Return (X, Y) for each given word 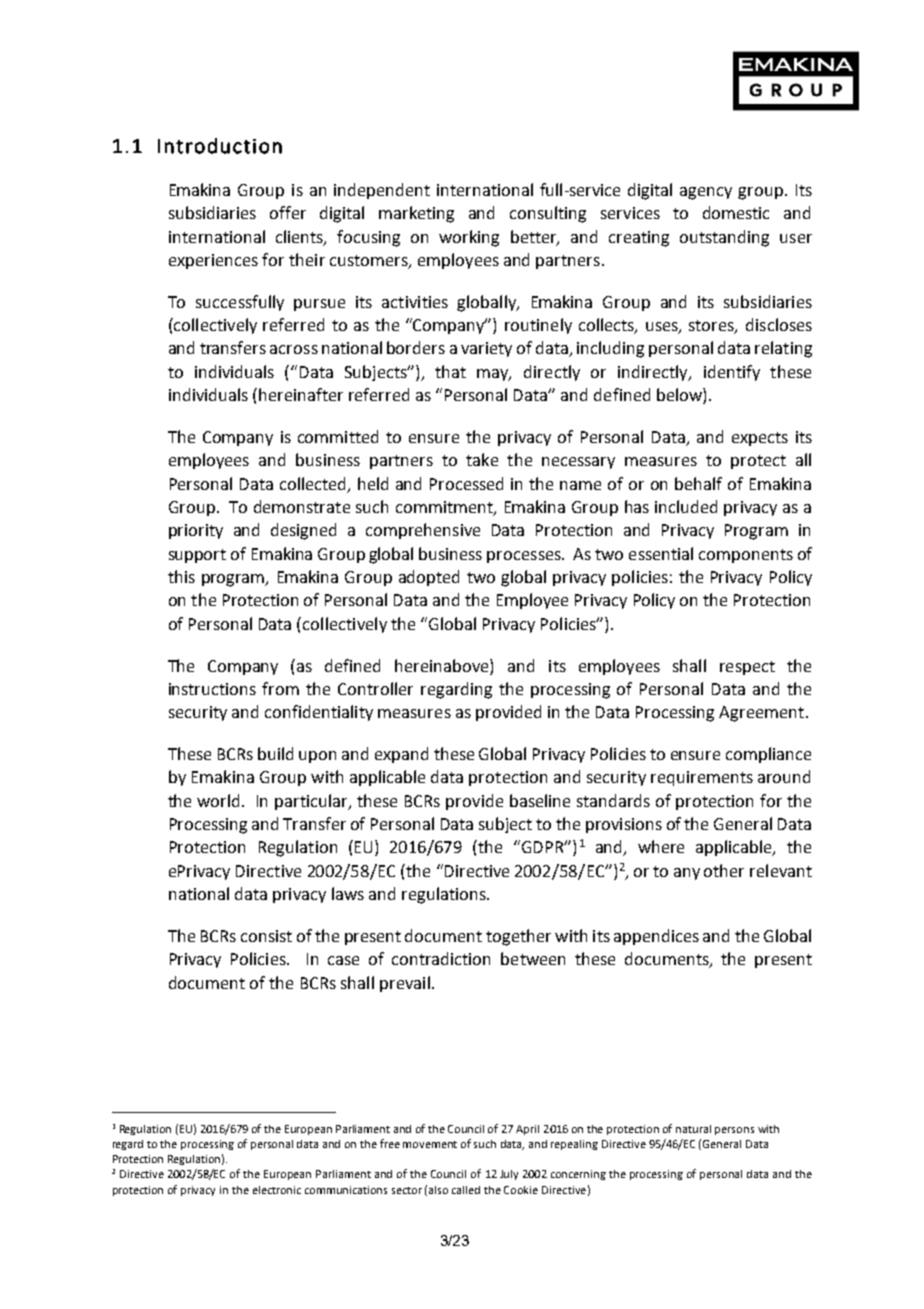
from (280, 688)
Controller (375, 688)
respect (747, 668)
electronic (277, 1190)
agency (706, 193)
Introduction (220, 146)
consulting (548, 214)
